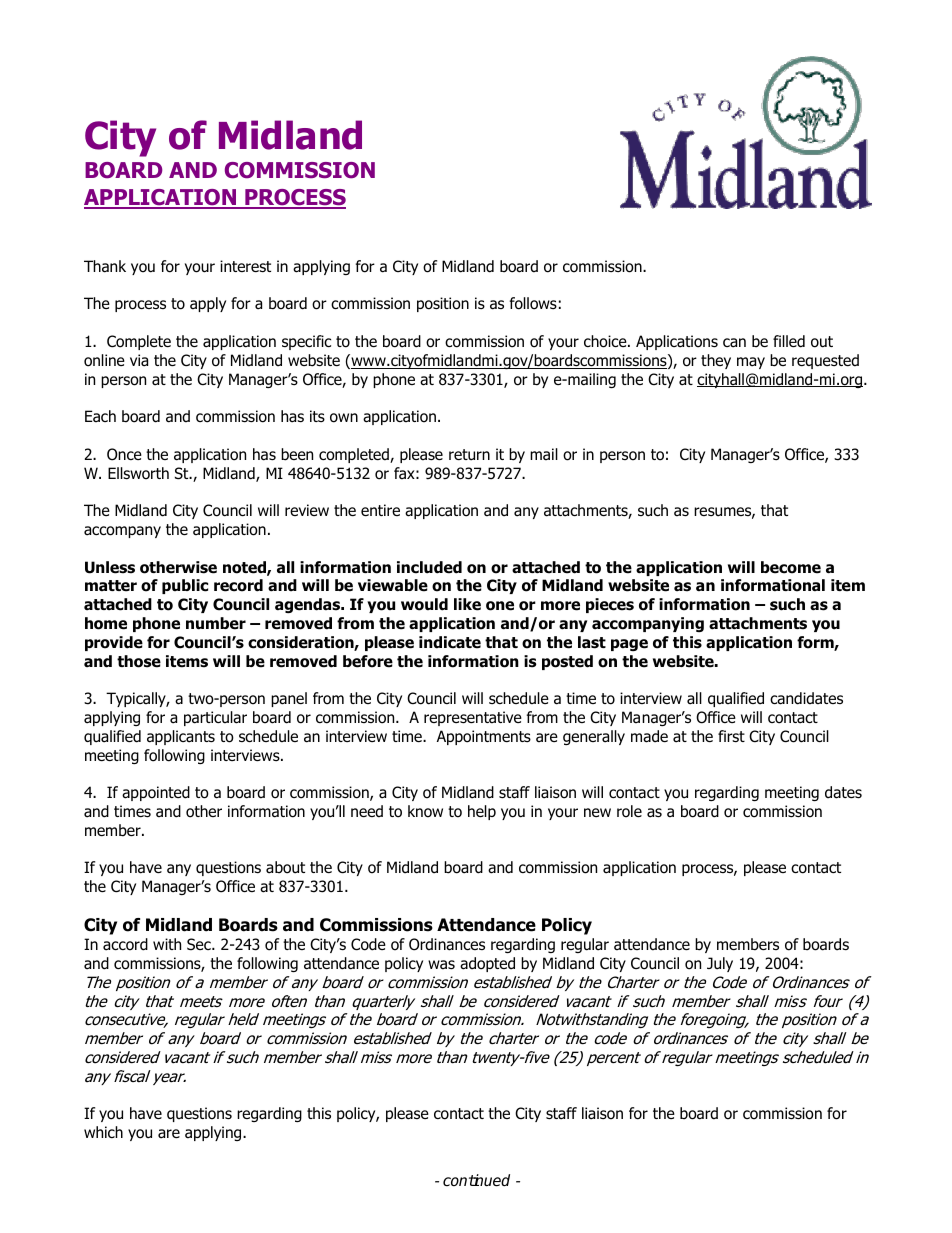 This document has height=1233, width=952. What do you see at coordinates (429, 567) in the document?
I see `included` at bounding box center [429, 567].
